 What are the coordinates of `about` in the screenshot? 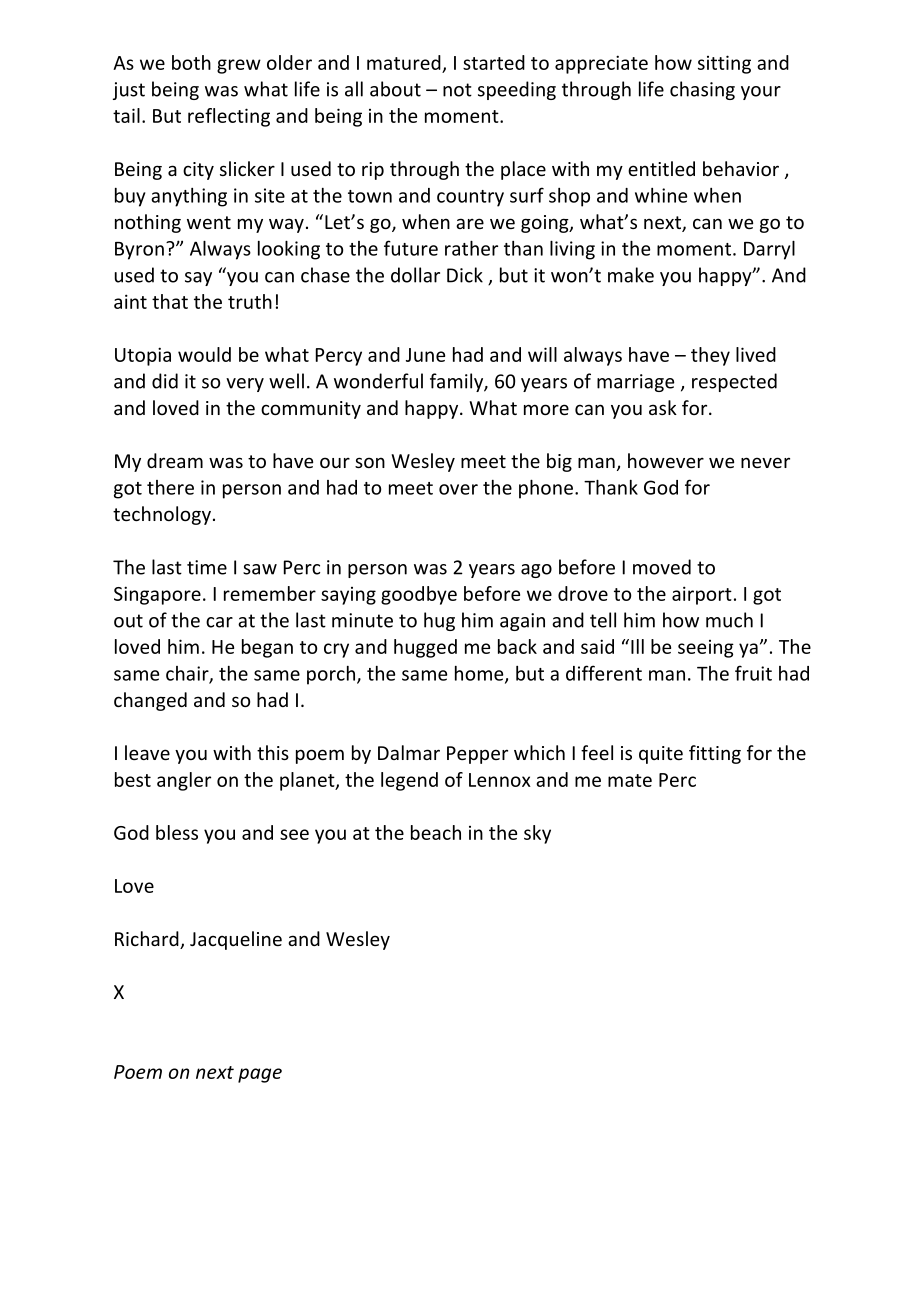 It's located at (395, 89).
